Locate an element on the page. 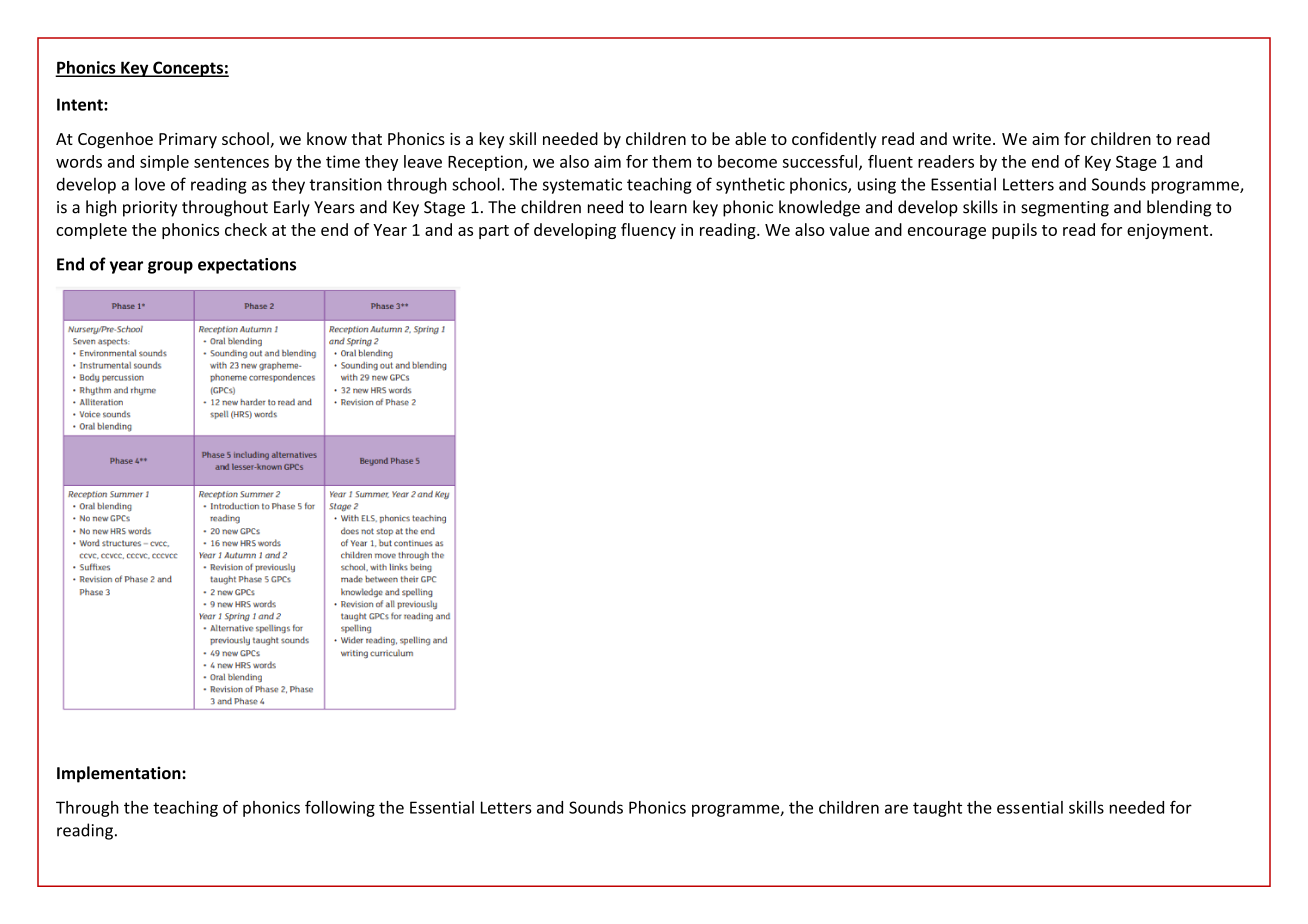 This image has height=924, width=1308. write is located at coordinates (972, 139).
